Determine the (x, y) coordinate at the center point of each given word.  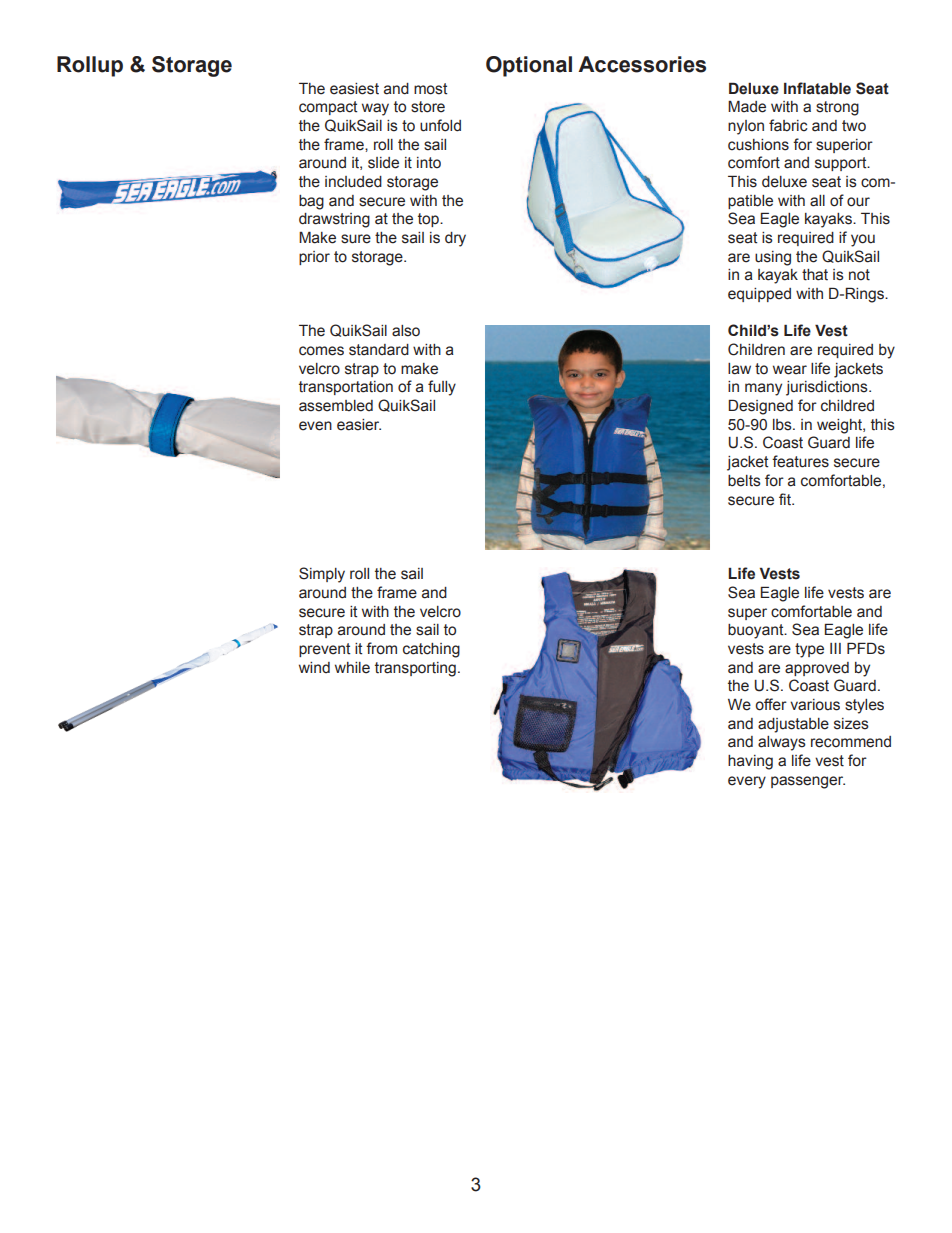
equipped (759, 295)
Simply (322, 575)
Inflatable (817, 88)
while (352, 668)
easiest (354, 89)
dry (455, 239)
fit (786, 499)
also (406, 331)
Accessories (642, 64)
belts (744, 481)
